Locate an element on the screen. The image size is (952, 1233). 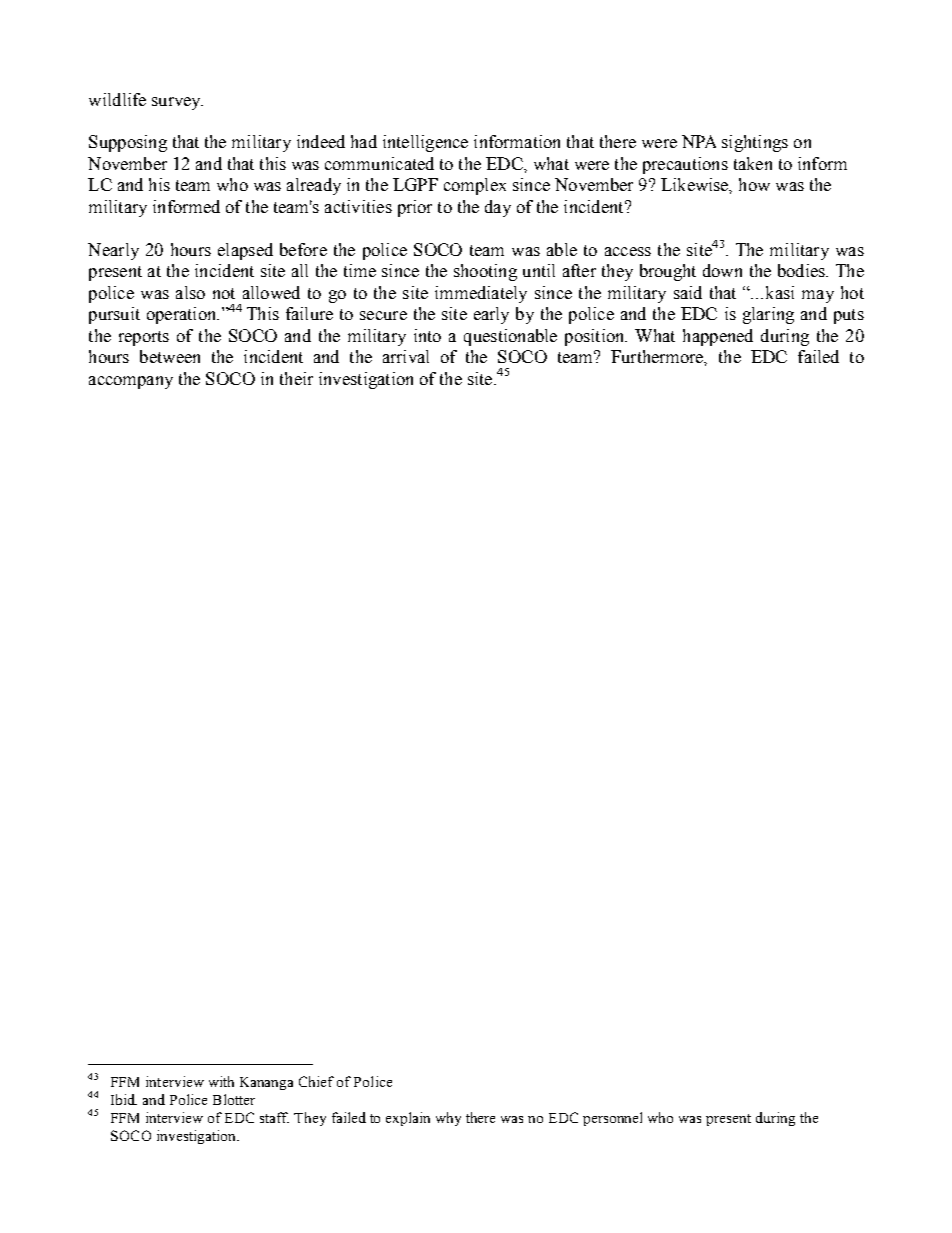
arrival is located at coordinates (406, 356).
